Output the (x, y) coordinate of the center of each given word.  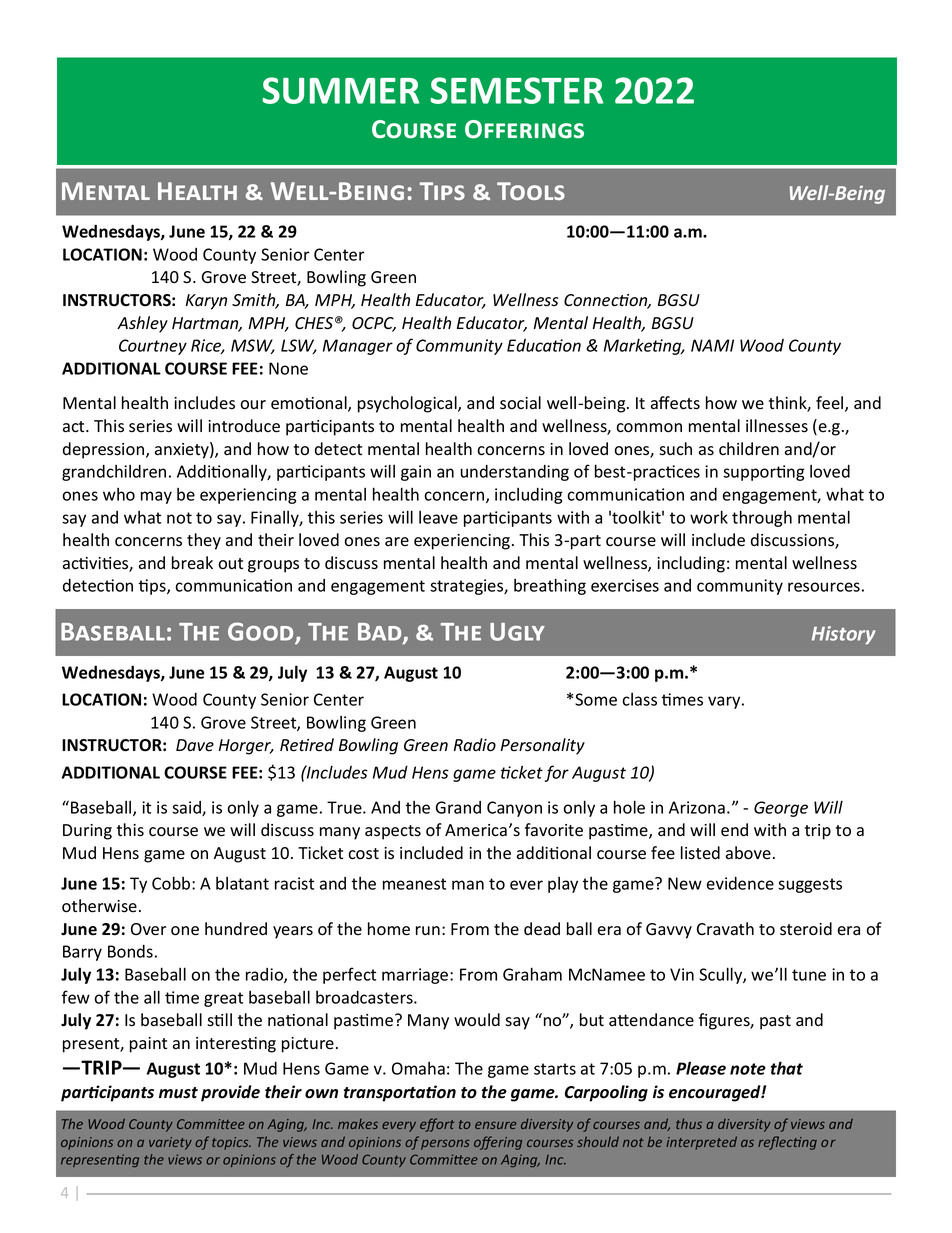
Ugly (517, 632)
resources (824, 587)
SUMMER (341, 90)
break (192, 563)
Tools (531, 191)
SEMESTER (517, 90)
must (178, 1093)
